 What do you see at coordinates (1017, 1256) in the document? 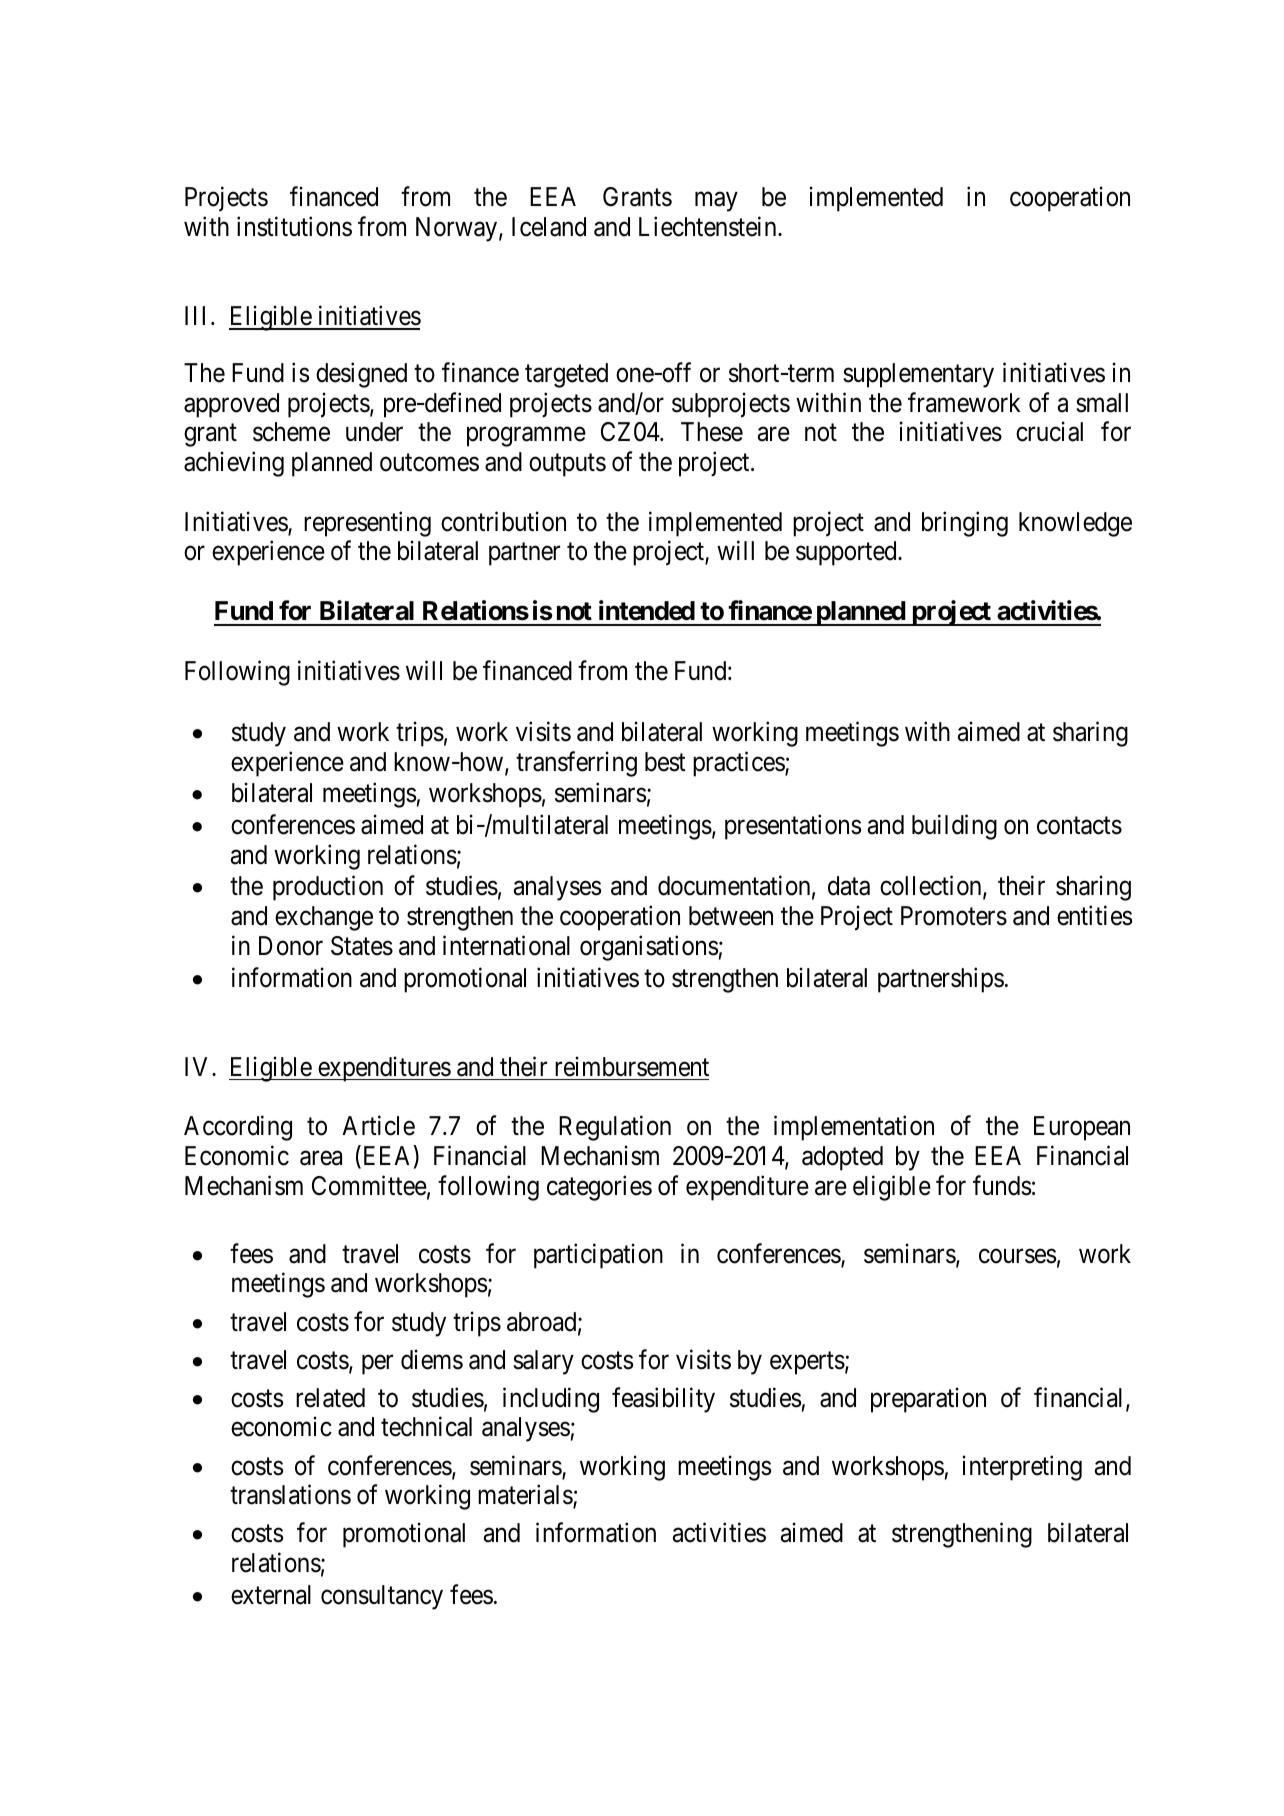
I see `courses` at bounding box center [1017, 1256].
